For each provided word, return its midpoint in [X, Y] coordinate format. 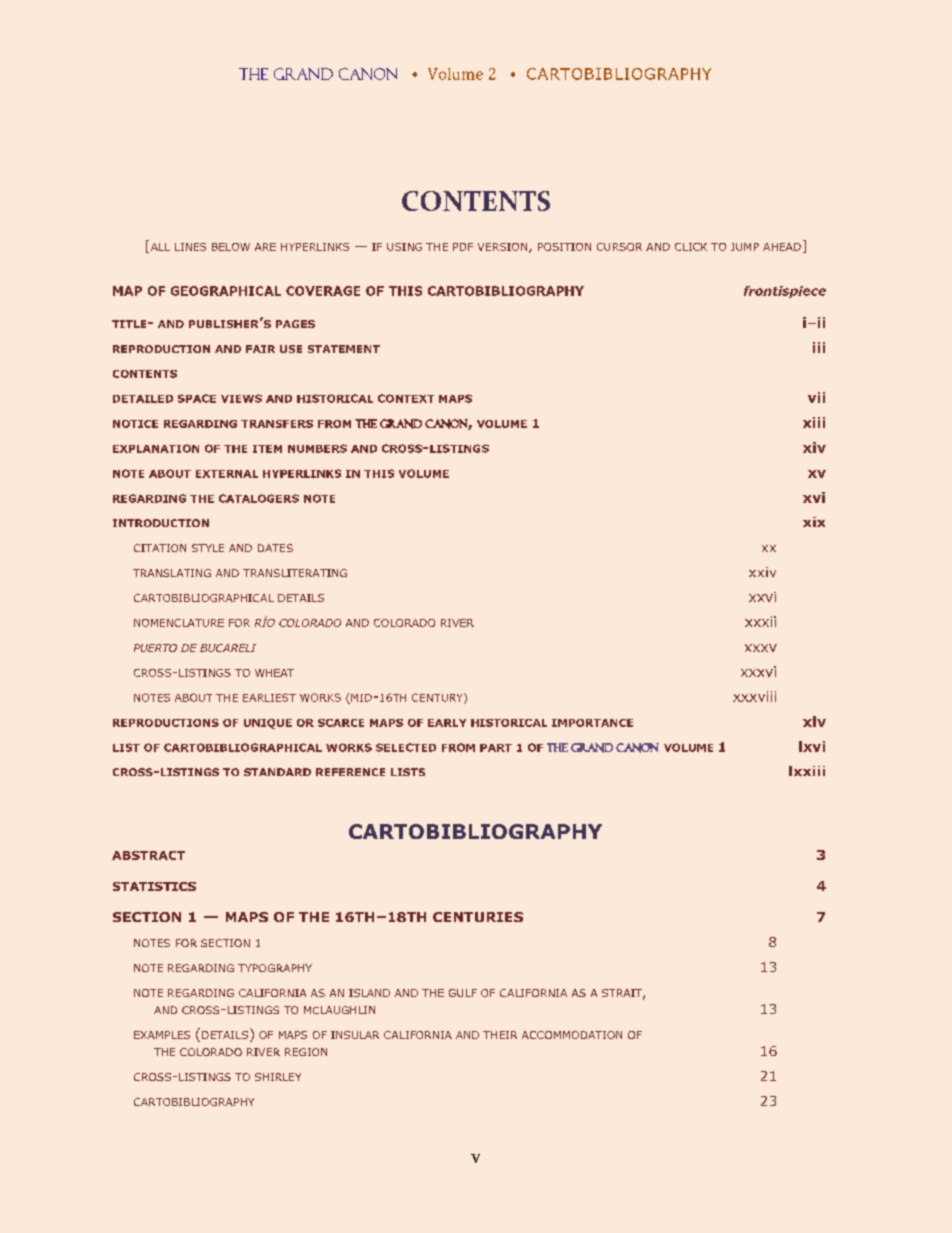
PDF [463, 247]
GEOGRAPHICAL [226, 291]
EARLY [447, 723]
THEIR [500, 1035]
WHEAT [274, 673]
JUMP [745, 247]
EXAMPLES [162, 1035]
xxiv [762, 572]
